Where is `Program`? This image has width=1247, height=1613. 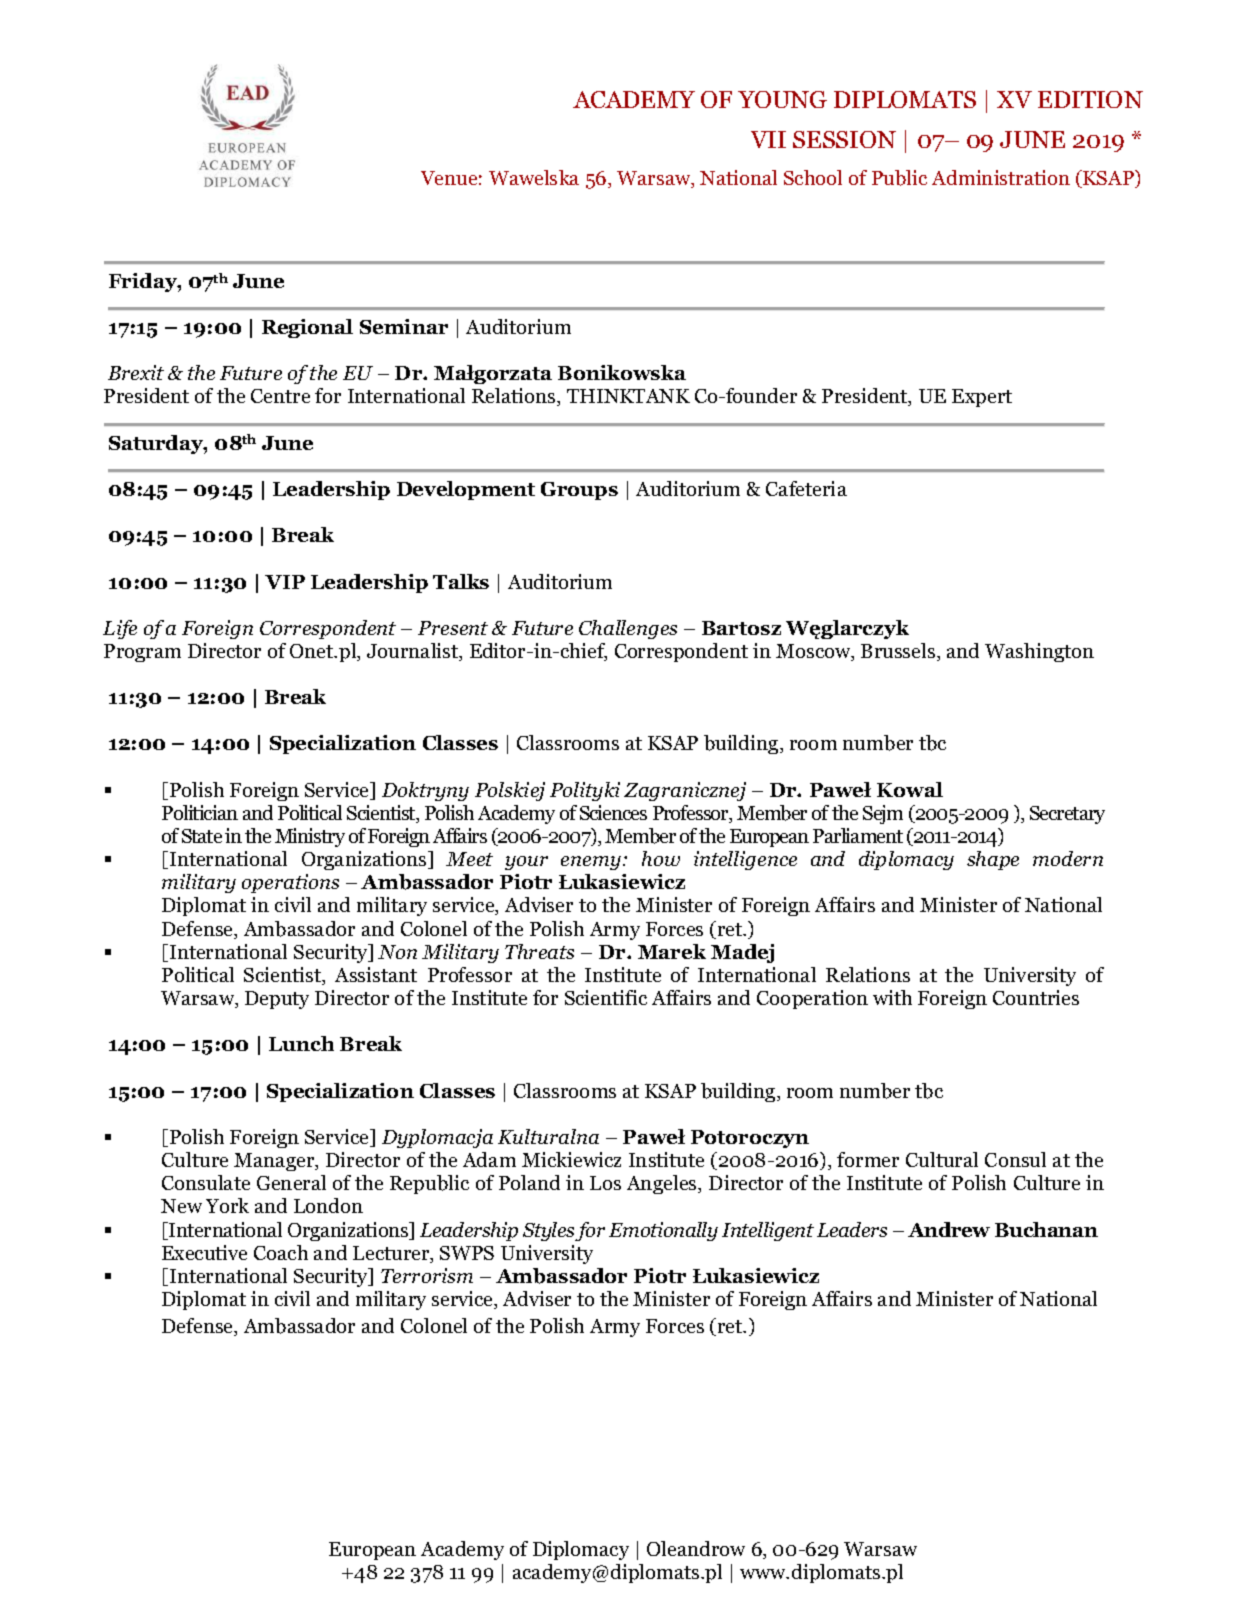 Program is located at coordinates (142, 653).
